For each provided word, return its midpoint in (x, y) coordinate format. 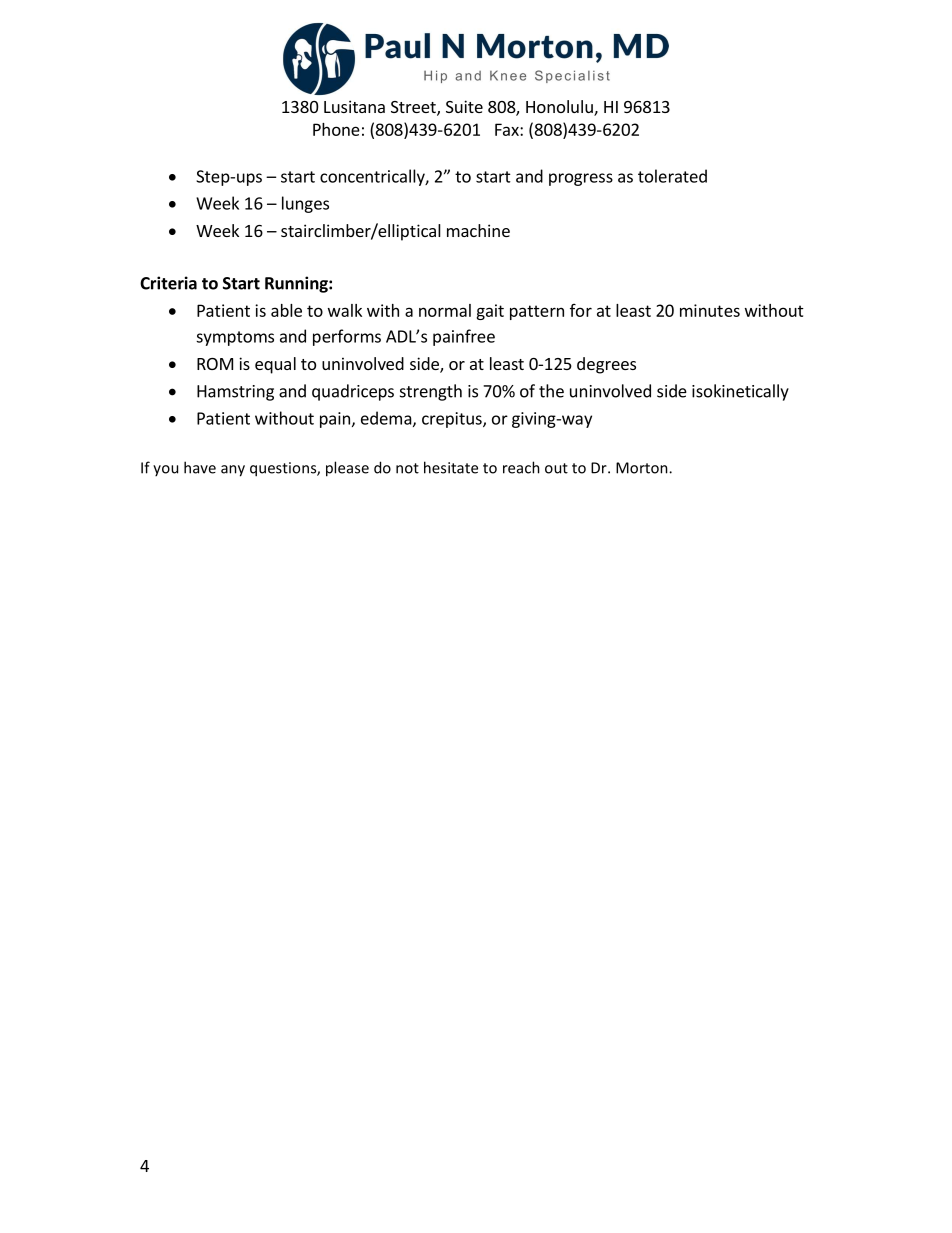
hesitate (451, 467)
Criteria (168, 283)
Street (414, 108)
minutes (710, 310)
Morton (643, 468)
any (233, 471)
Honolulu (560, 108)
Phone (336, 129)
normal (445, 310)
